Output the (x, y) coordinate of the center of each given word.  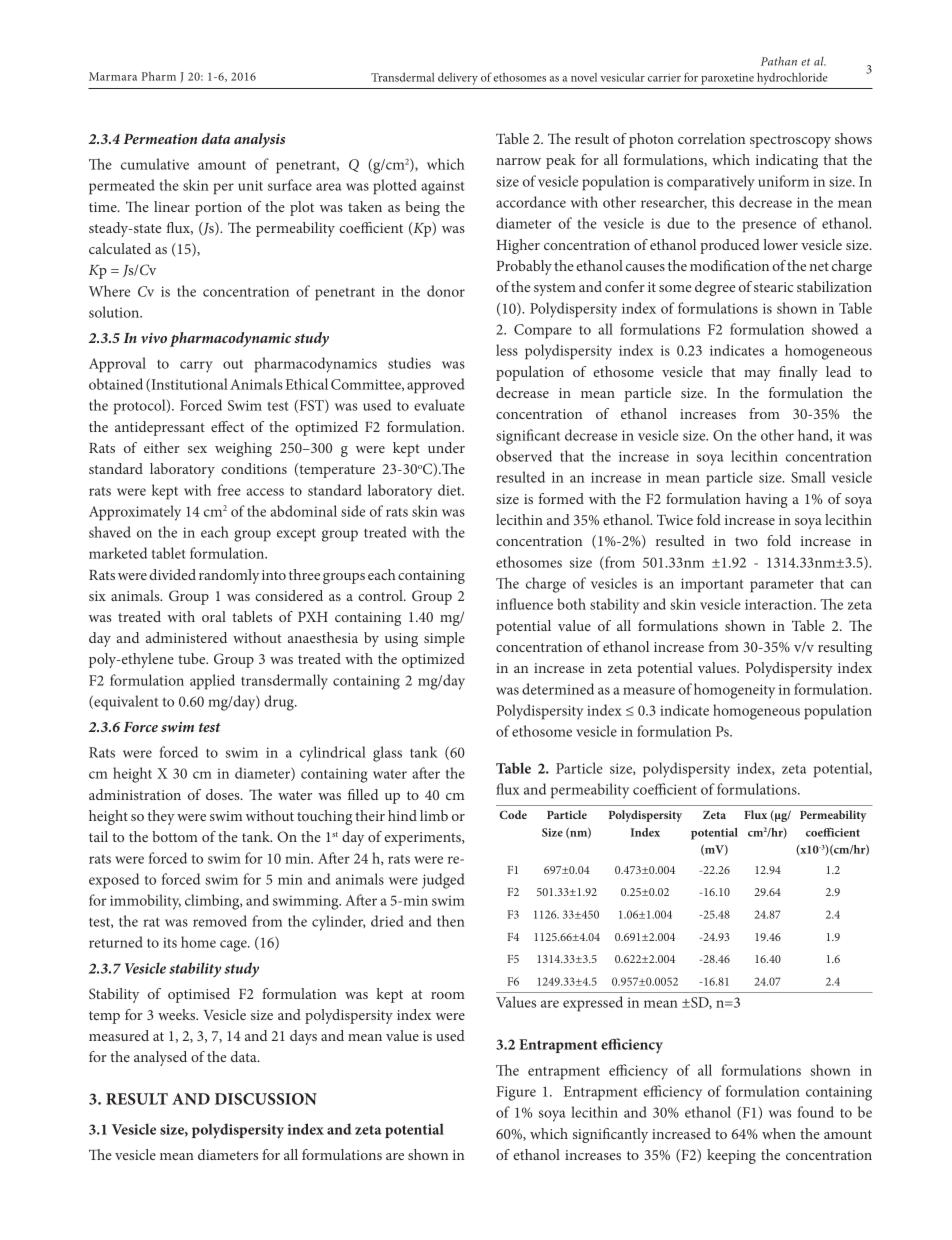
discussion (266, 1099)
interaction (780, 604)
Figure (516, 1093)
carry (196, 367)
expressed (593, 1004)
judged (443, 881)
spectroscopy (790, 141)
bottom (175, 836)
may (757, 375)
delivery (458, 78)
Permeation (160, 139)
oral (214, 616)
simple (444, 639)
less (507, 350)
